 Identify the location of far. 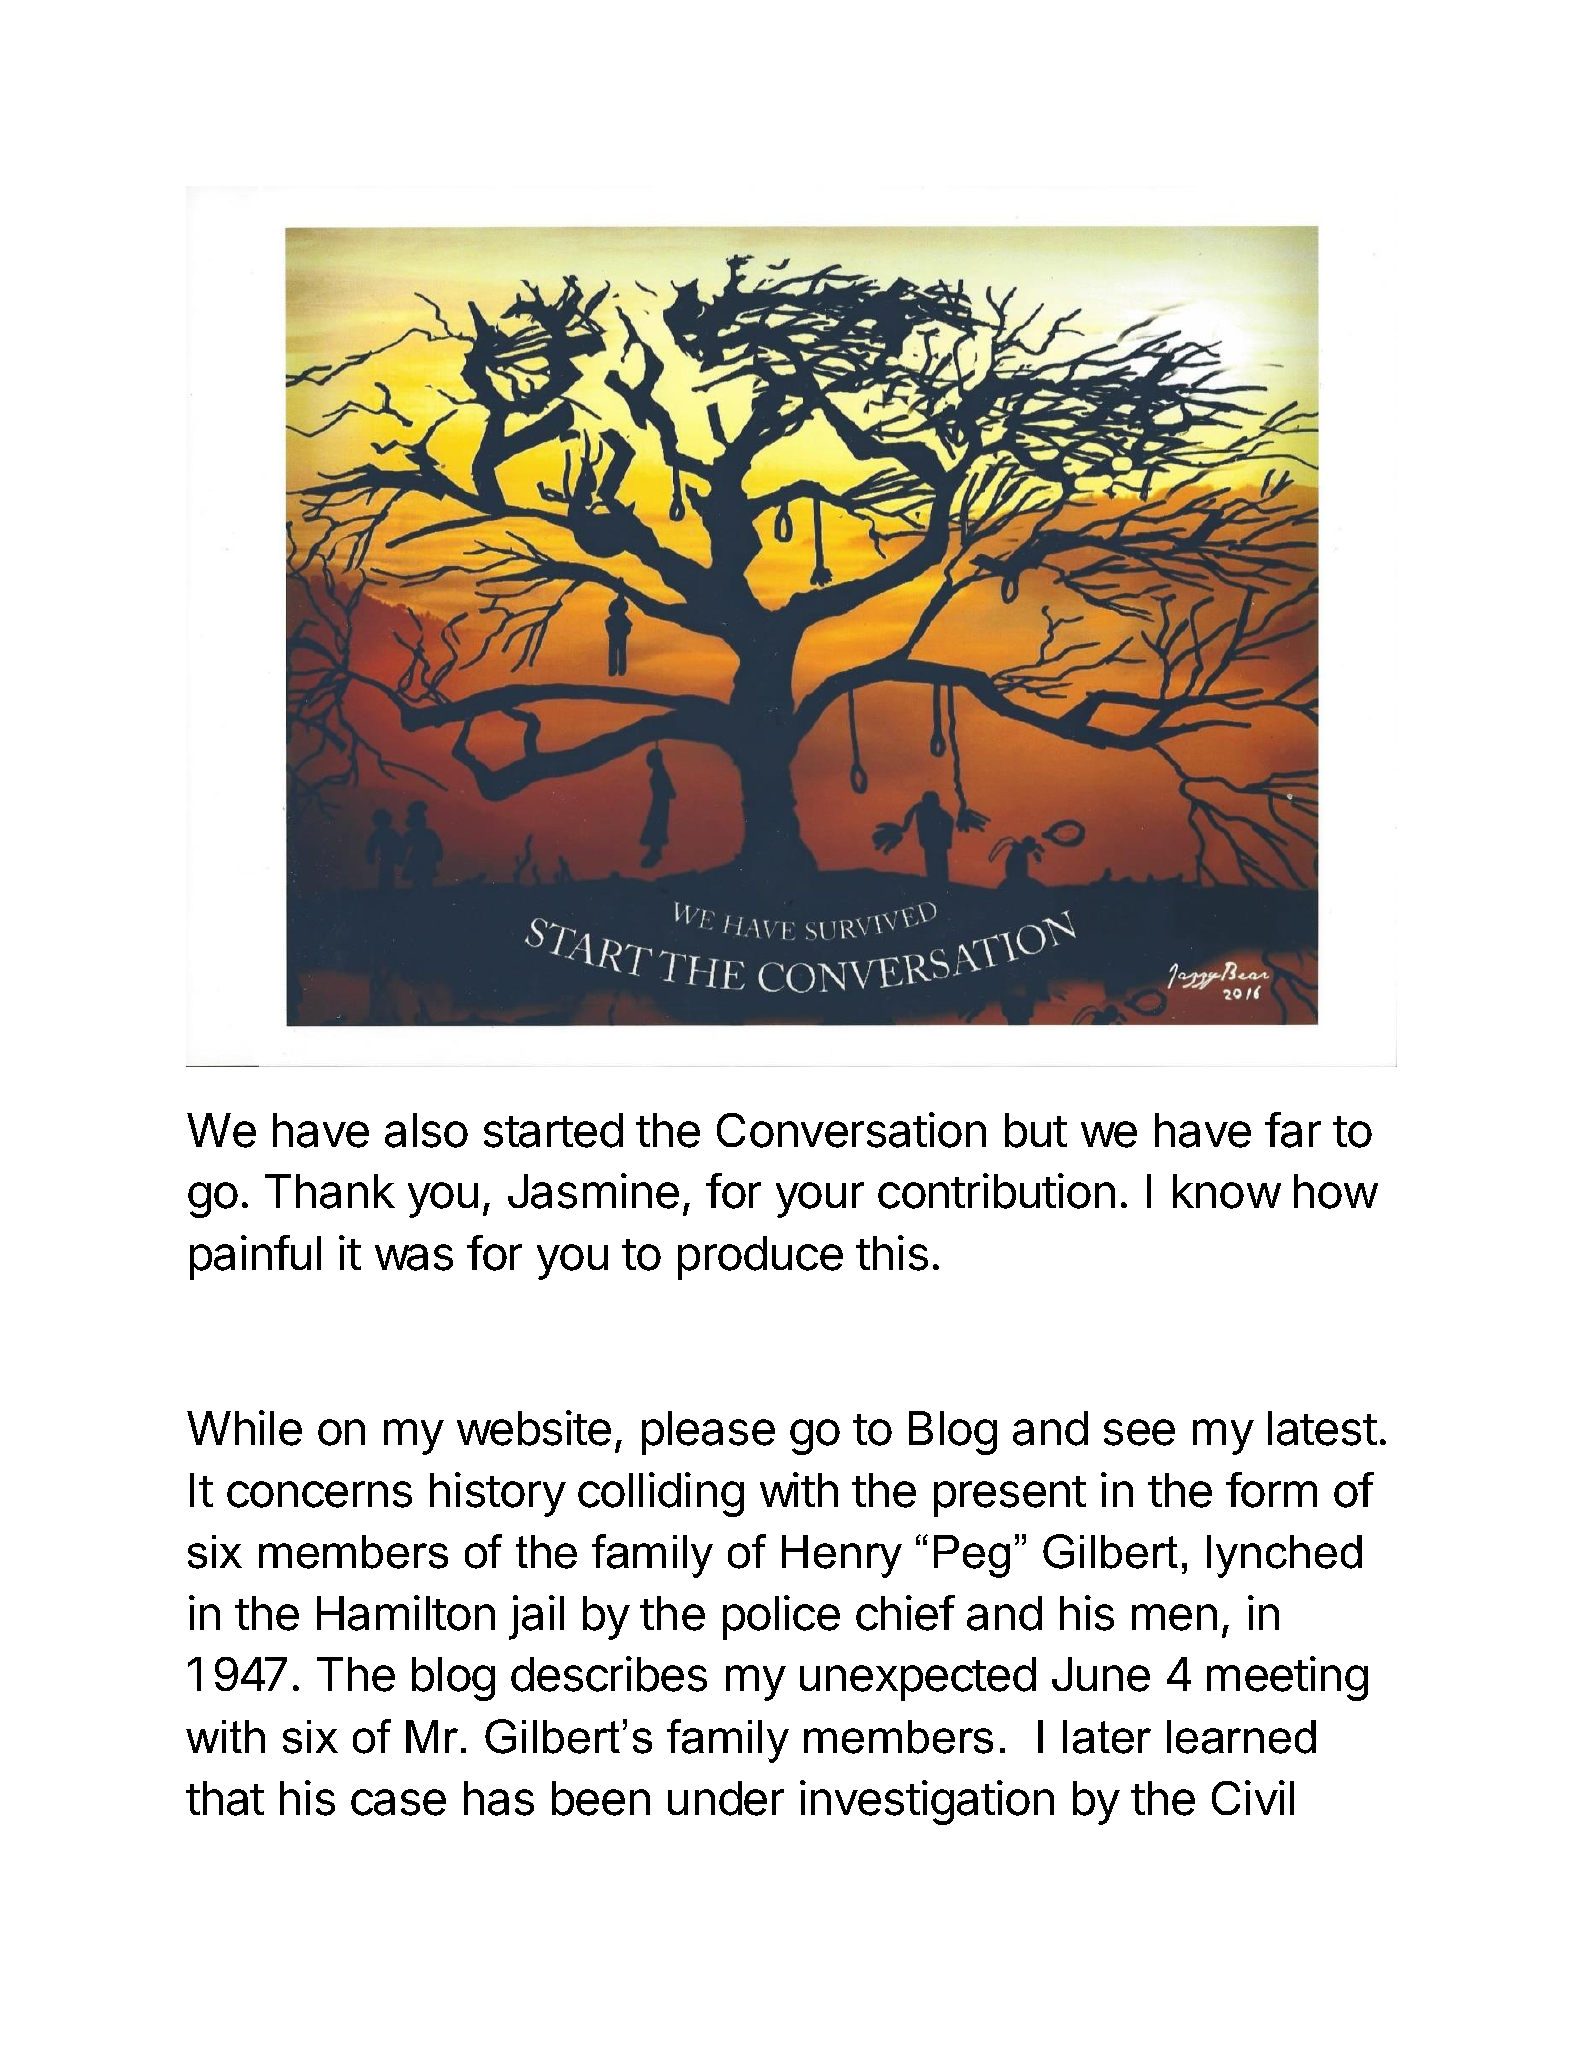
(1293, 1130).
